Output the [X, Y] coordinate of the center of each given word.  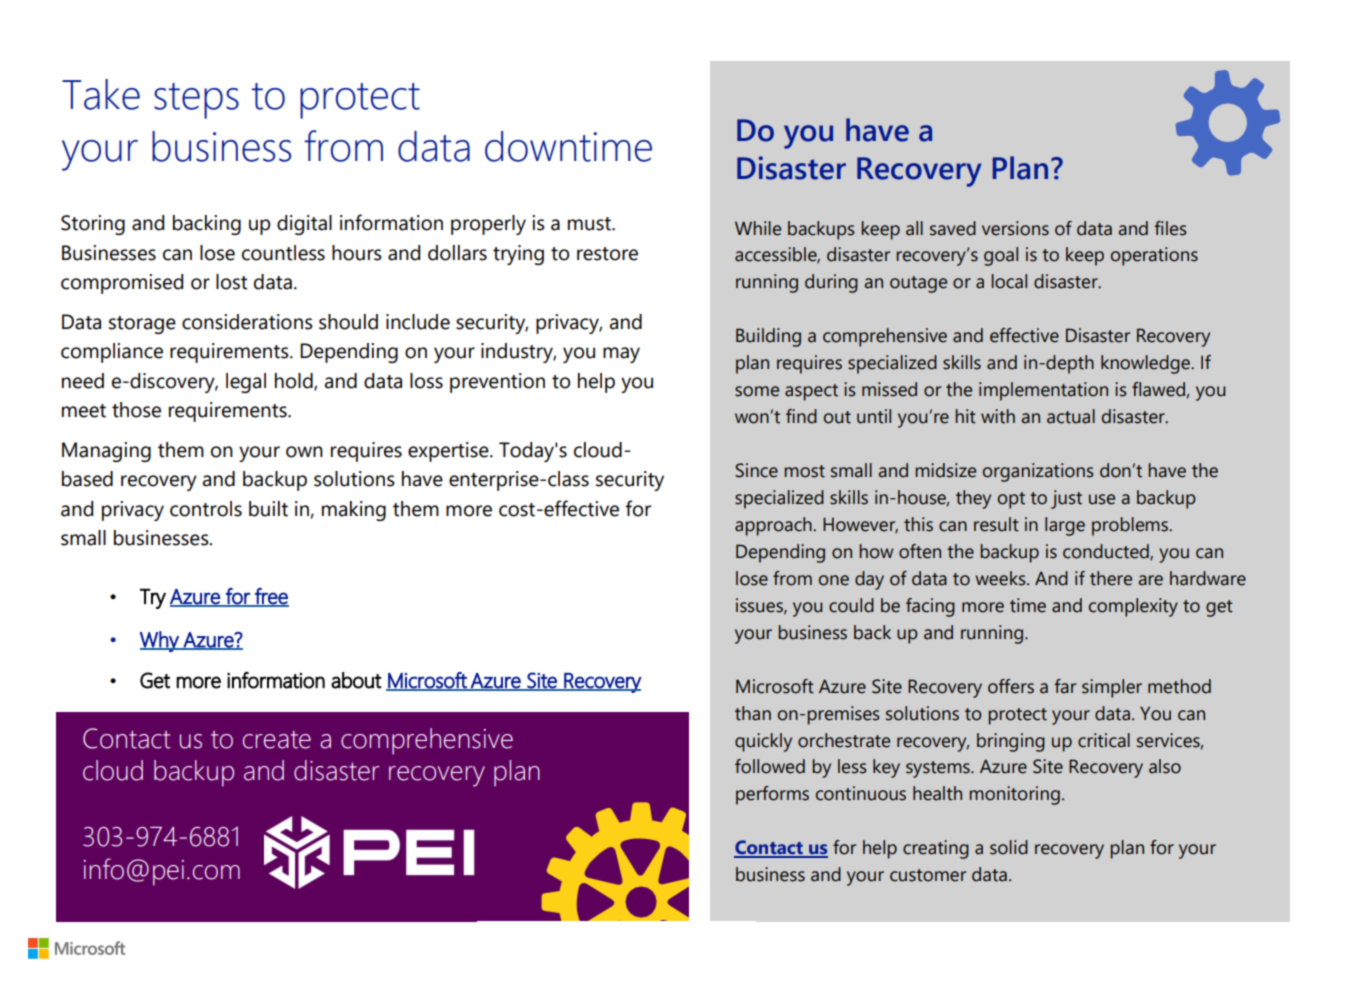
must [590, 224]
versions [1015, 228]
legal [246, 383]
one [834, 580]
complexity [1133, 607]
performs [772, 795]
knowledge [1146, 364]
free [271, 597]
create [277, 740]
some [757, 391]
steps [196, 101]
